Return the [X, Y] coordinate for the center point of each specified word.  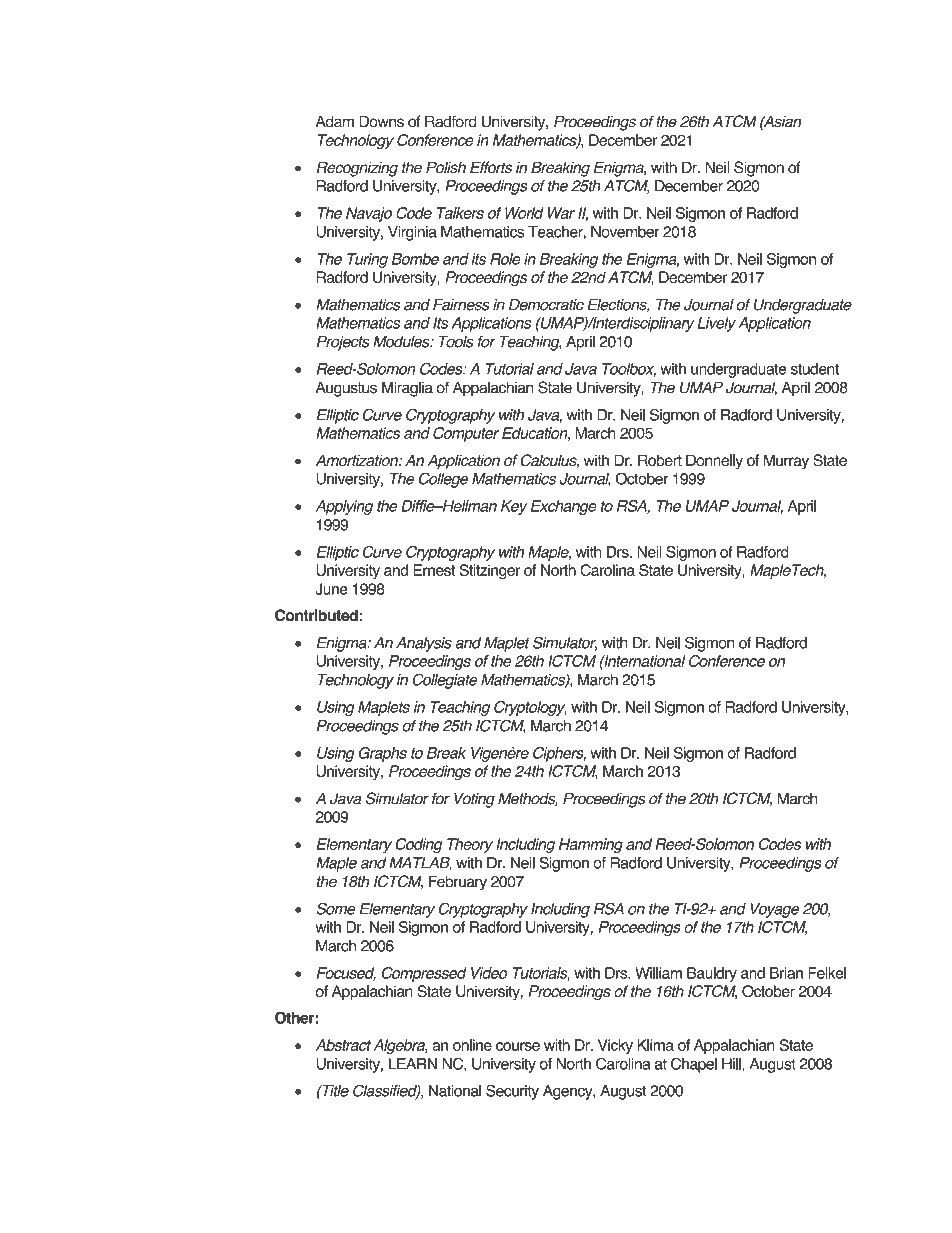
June [331, 589]
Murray [786, 462]
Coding [419, 845]
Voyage [774, 910]
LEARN [413, 1064]
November [625, 232]
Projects [343, 343]
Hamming [591, 845]
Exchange [564, 507]
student [815, 369]
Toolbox [629, 370]
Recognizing [357, 169]
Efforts [491, 167]
